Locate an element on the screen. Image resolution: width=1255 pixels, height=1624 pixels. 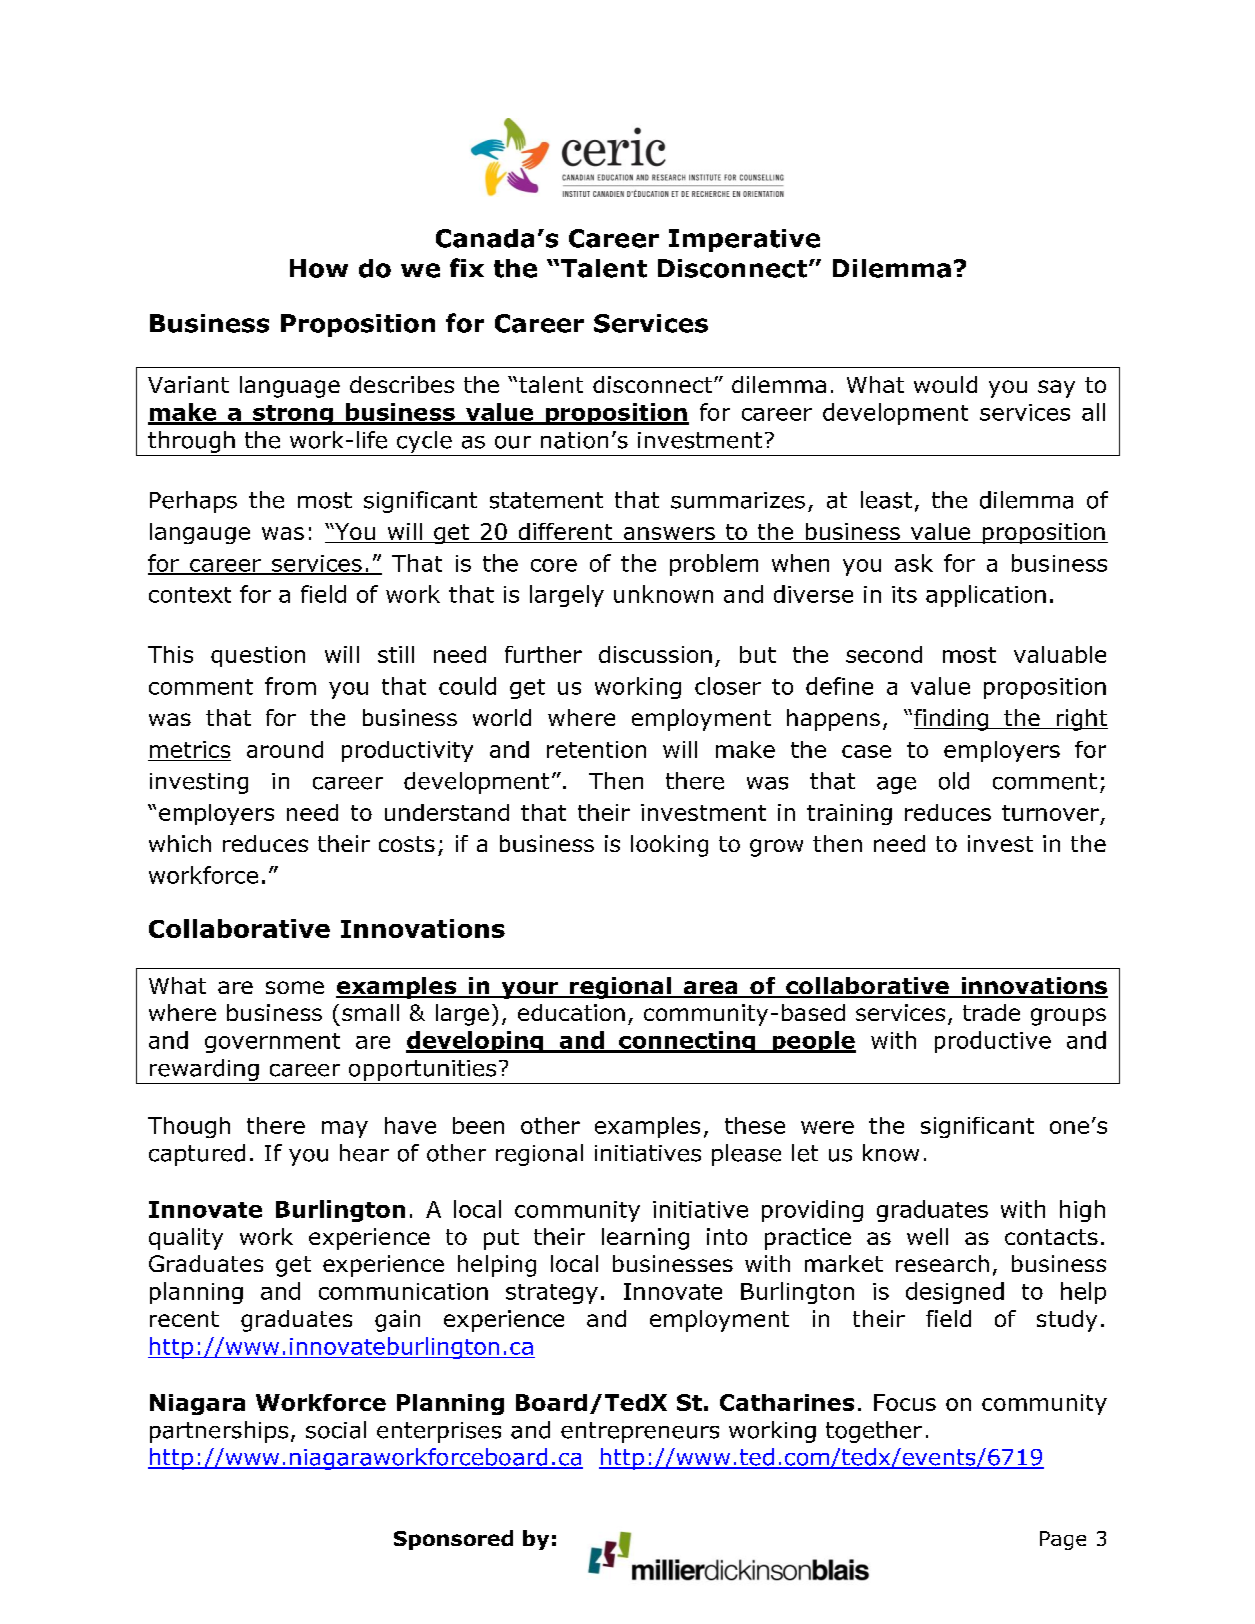
would is located at coordinates (945, 384).
